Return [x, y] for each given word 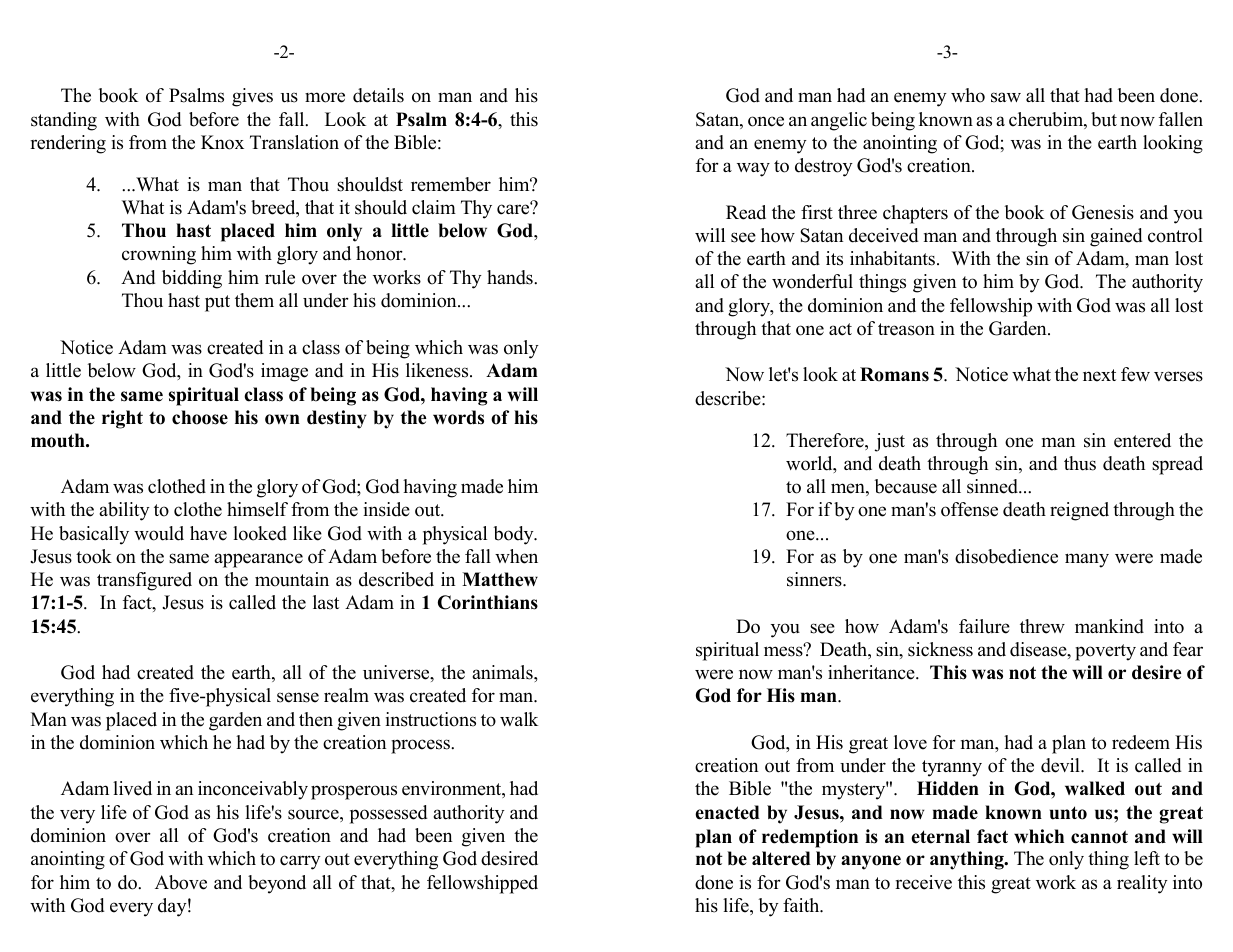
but [1104, 119]
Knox [222, 142]
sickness [940, 649]
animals [503, 672]
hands [511, 277]
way [753, 169]
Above [181, 882]
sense [298, 697]
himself [257, 509]
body [514, 535]
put [217, 303]
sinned [993, 486]
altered [781, 858]
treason [906, 329]
